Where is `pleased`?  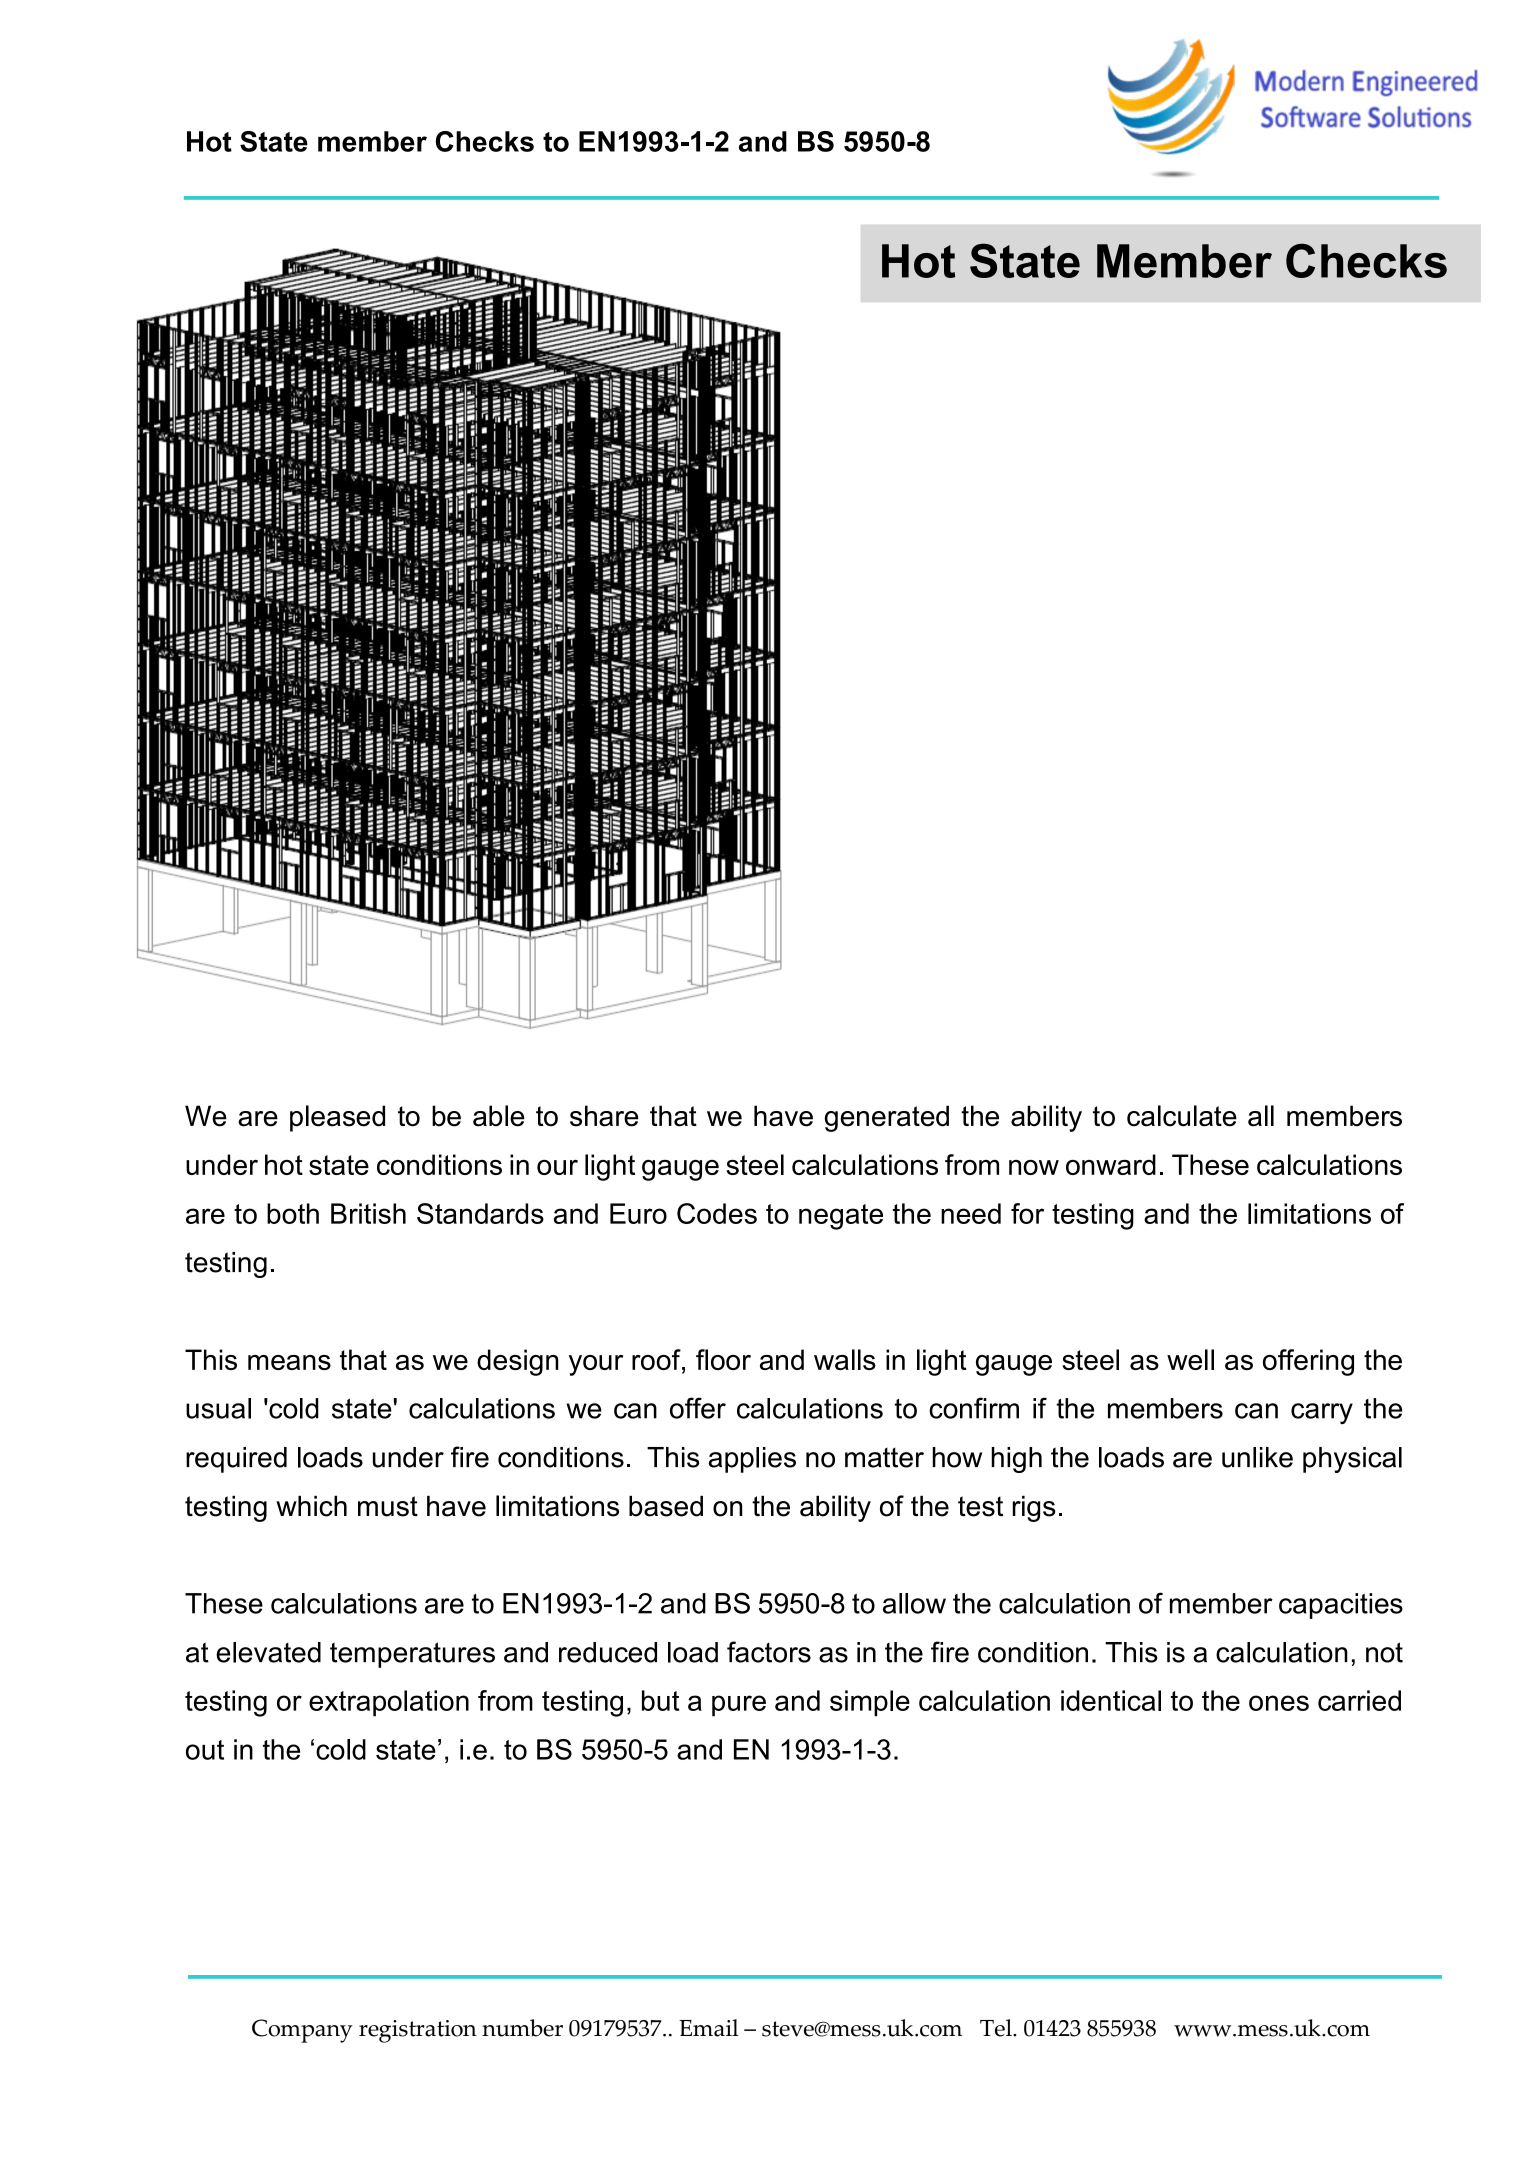 pleased is located at coordinates (337, 1118).
